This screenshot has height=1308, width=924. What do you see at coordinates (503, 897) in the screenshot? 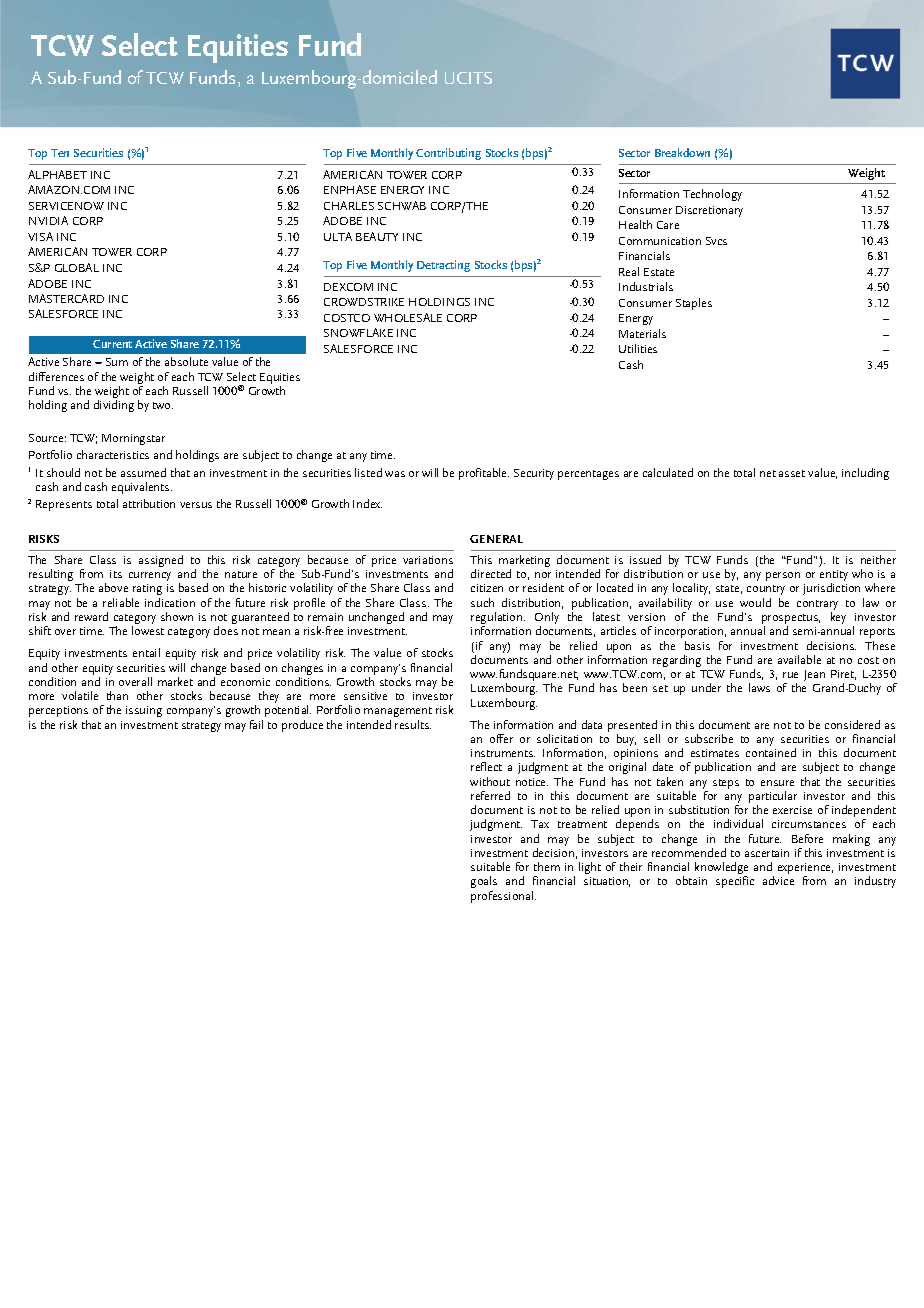
I see `professional` at bounding box center [503, 897].
